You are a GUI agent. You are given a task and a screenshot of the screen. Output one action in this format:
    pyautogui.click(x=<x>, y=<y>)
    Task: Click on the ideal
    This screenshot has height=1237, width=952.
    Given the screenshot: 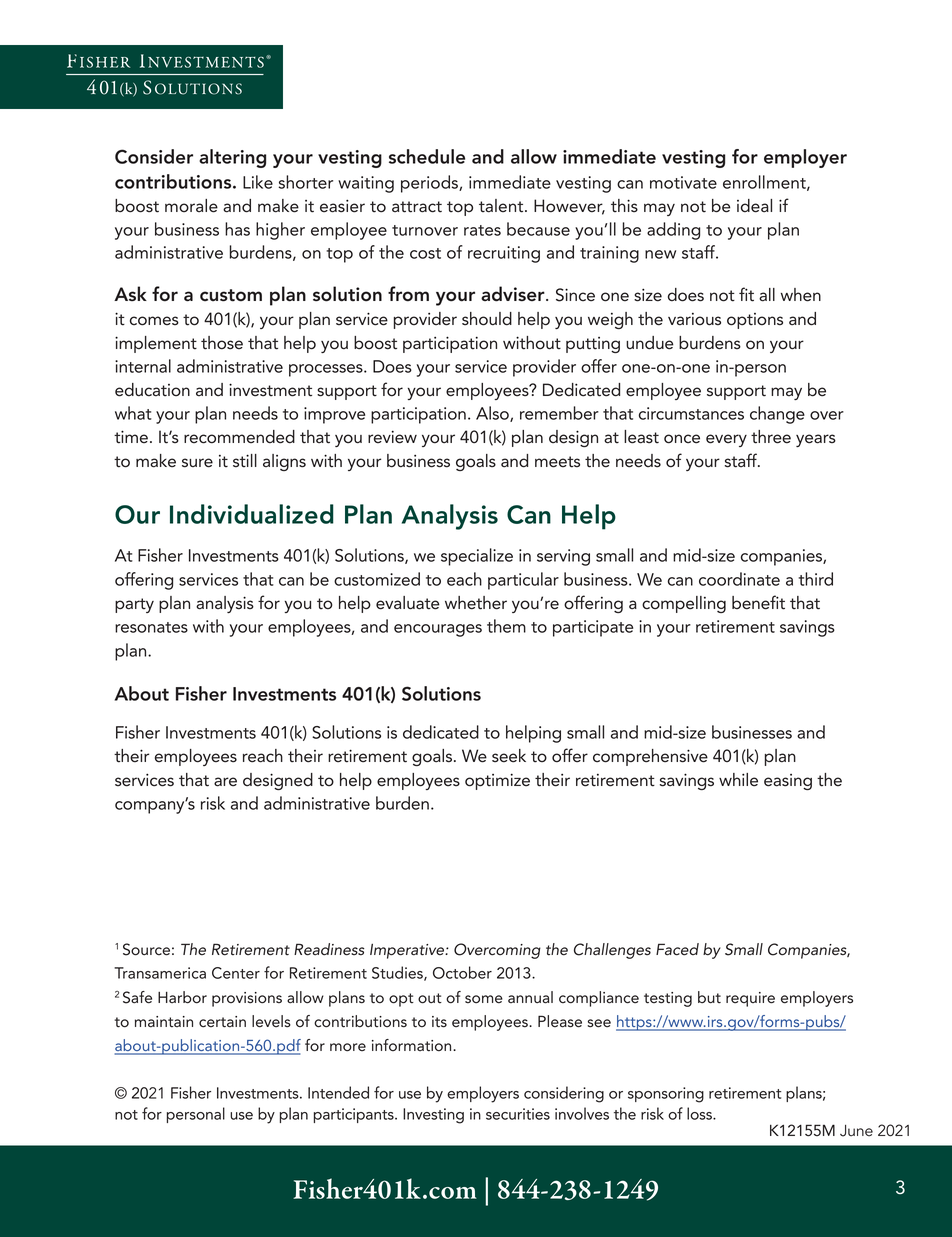 What is the action you would take?
    pyautogui.click(x=754, y=206)
